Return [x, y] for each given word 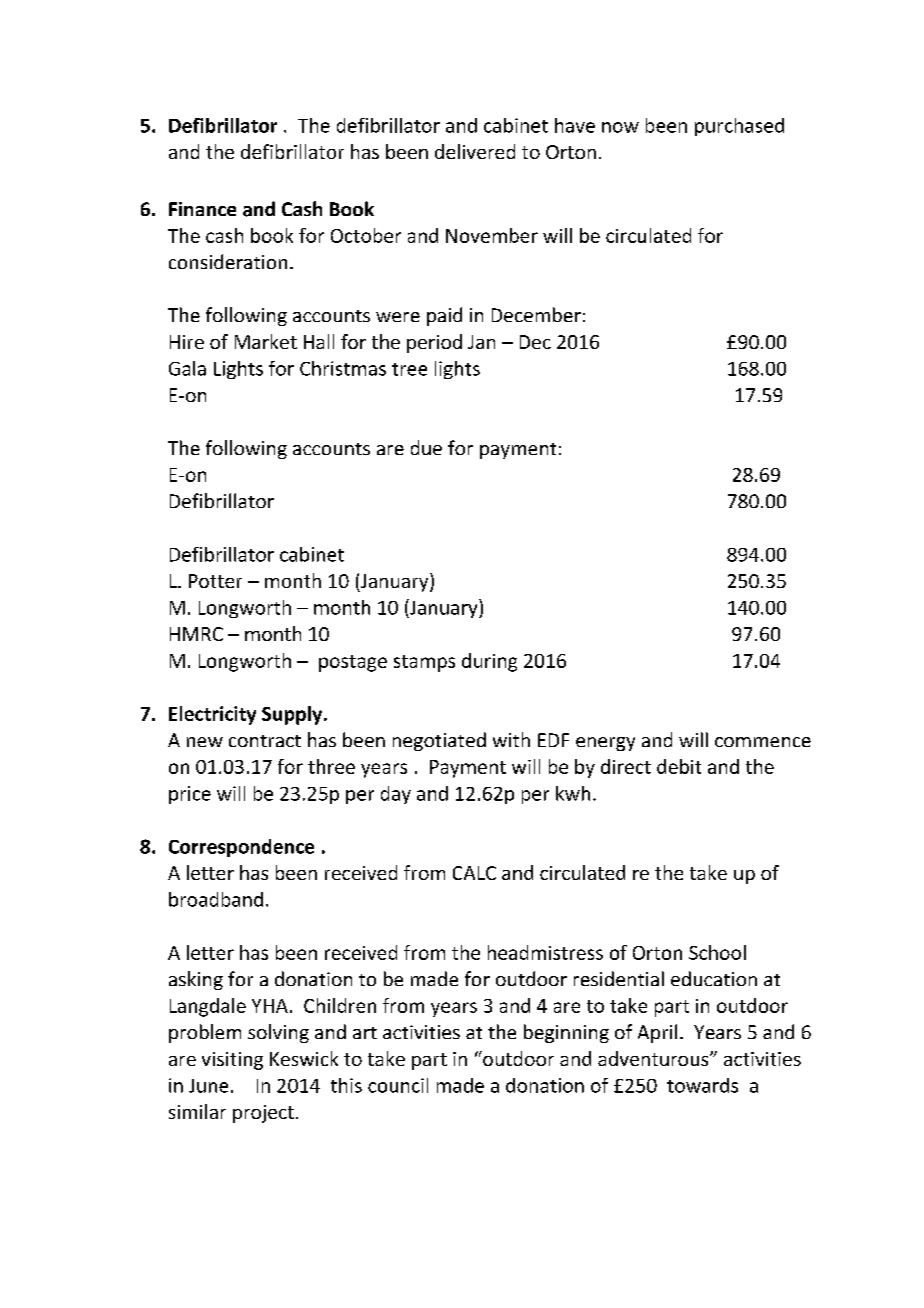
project [263, 1114]
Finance [202, 209]
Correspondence [241, 848]
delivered [475, 151]
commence [763, 742]
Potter [215, 581]
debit [679, 766]
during [489, 662]
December [536, 314]
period [434, 343]
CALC [474, 873]
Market [266, 341]
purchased [739, 127]
